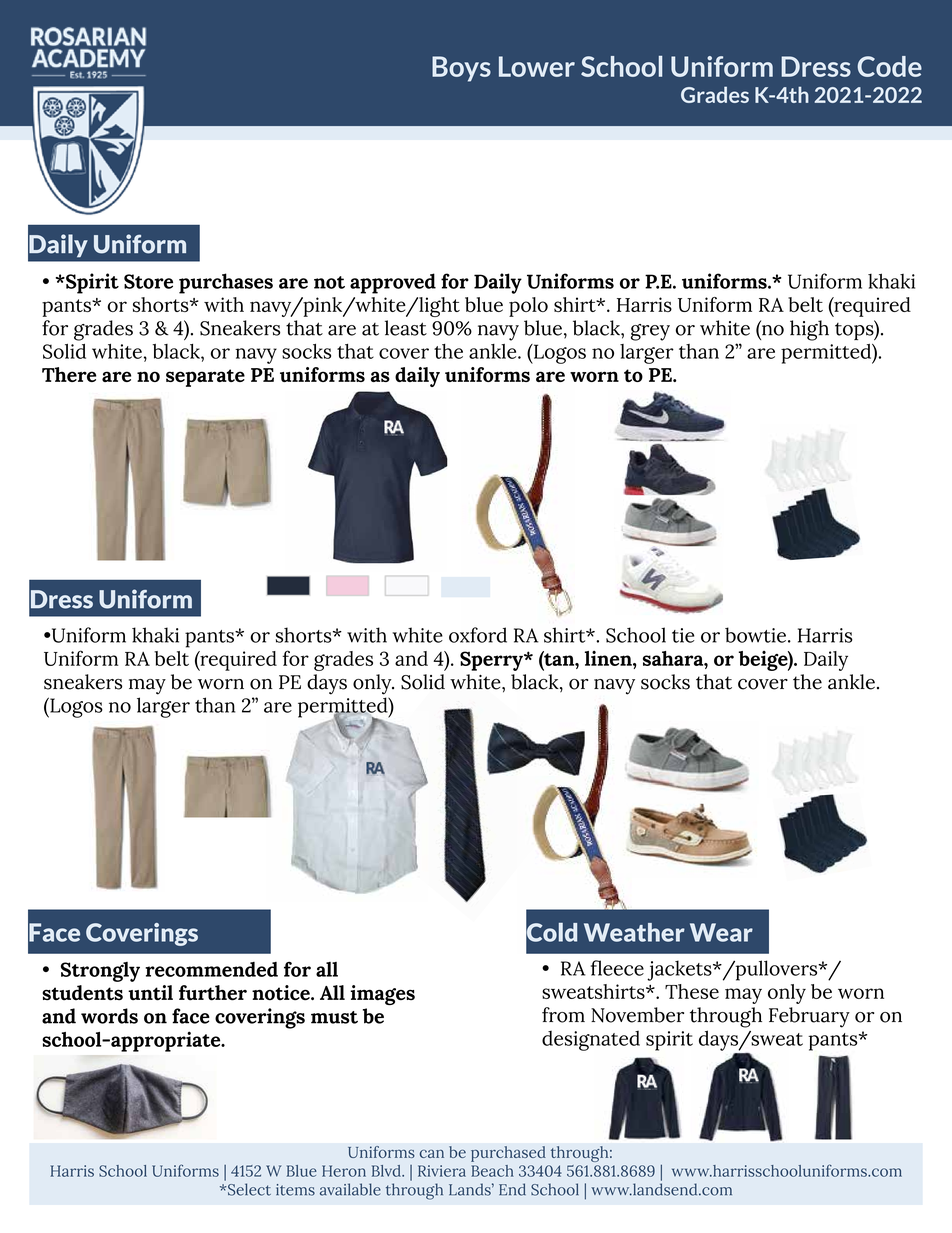 This screenshot has width=952, height=1233. Describe the element at coordinates (478, 635) in the screenshot. I see `oxford` at that location.
